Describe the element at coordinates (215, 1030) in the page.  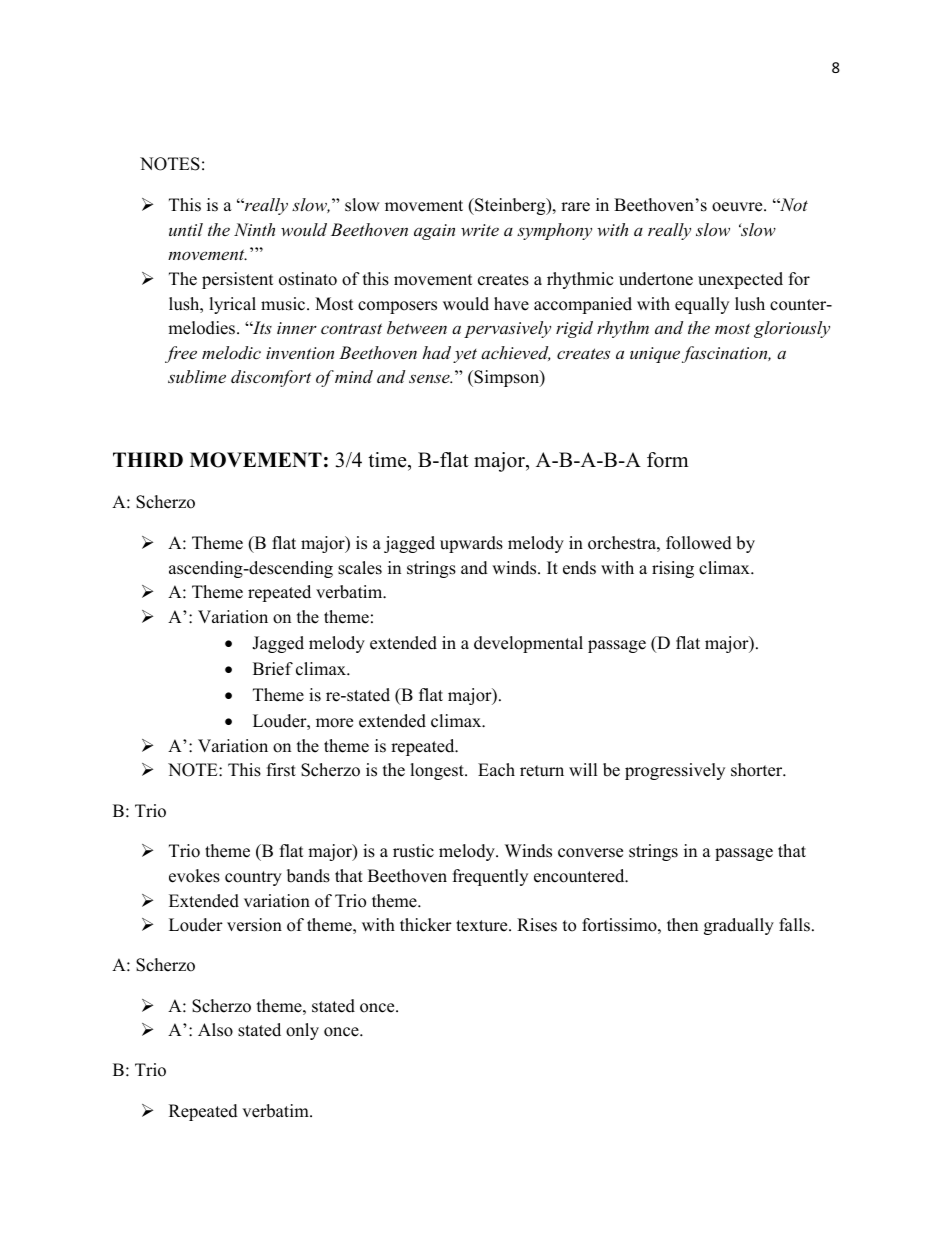
I see `Also` at that location.
